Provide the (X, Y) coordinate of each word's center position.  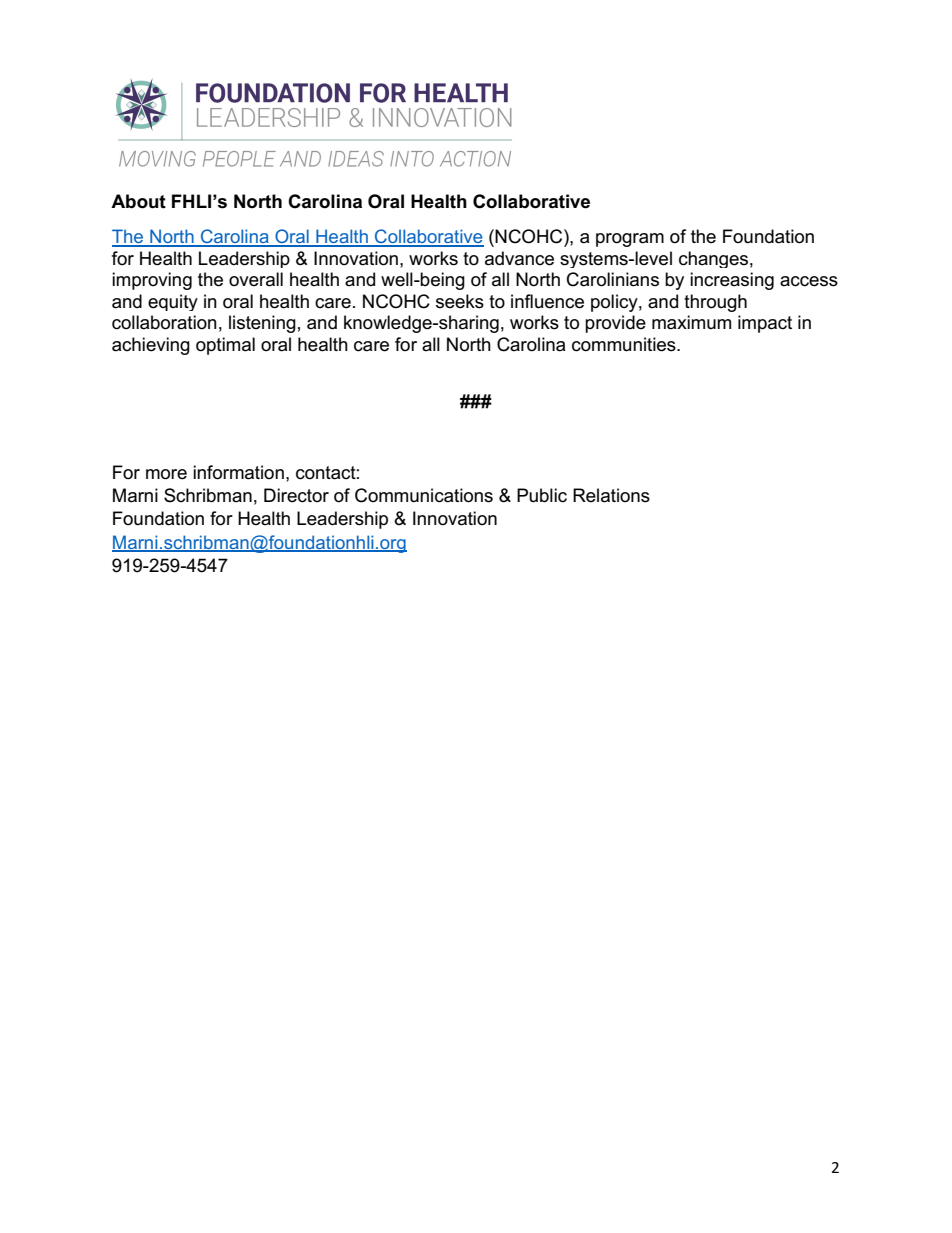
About (138, 201)
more (166, 474)
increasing (732, 281)
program (630, 240)
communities (625, 344)
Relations (611, 495)
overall (256, 279)
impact (765, 324)
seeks (460, 301)
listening (262, 324)
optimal (225, 346)
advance (519, 258)
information (238, 472)
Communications (424, 495)
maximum (691, 322)
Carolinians (613, 279)
